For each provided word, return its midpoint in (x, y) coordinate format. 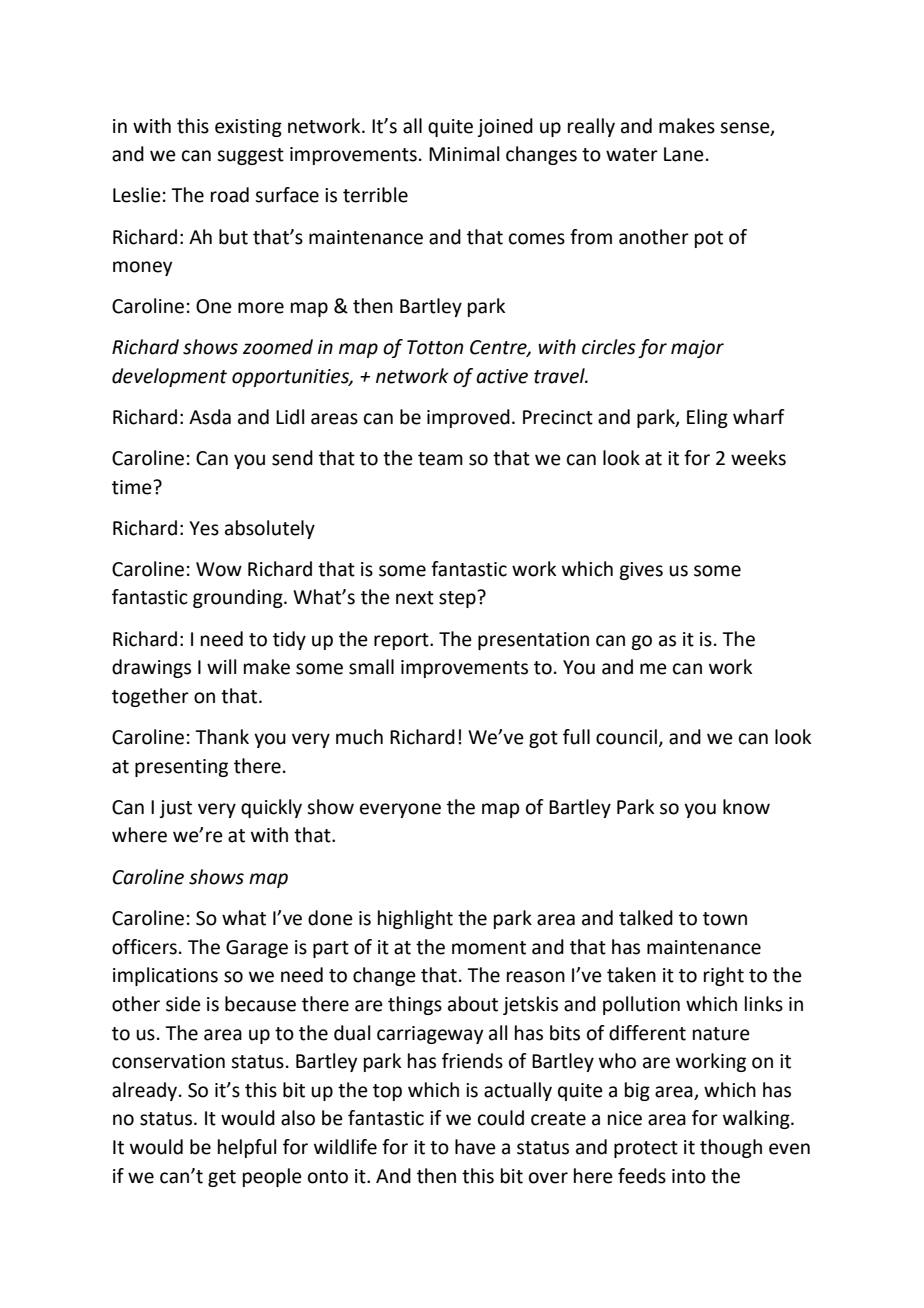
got (543, 739)
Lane (684, 154)
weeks (758, 458)
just (175, 809)
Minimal (464, 154)
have (475, 1147)
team (440, 459)
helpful (247, 1148)
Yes (204, 528)
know (746, 807)
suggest (250, 156)
